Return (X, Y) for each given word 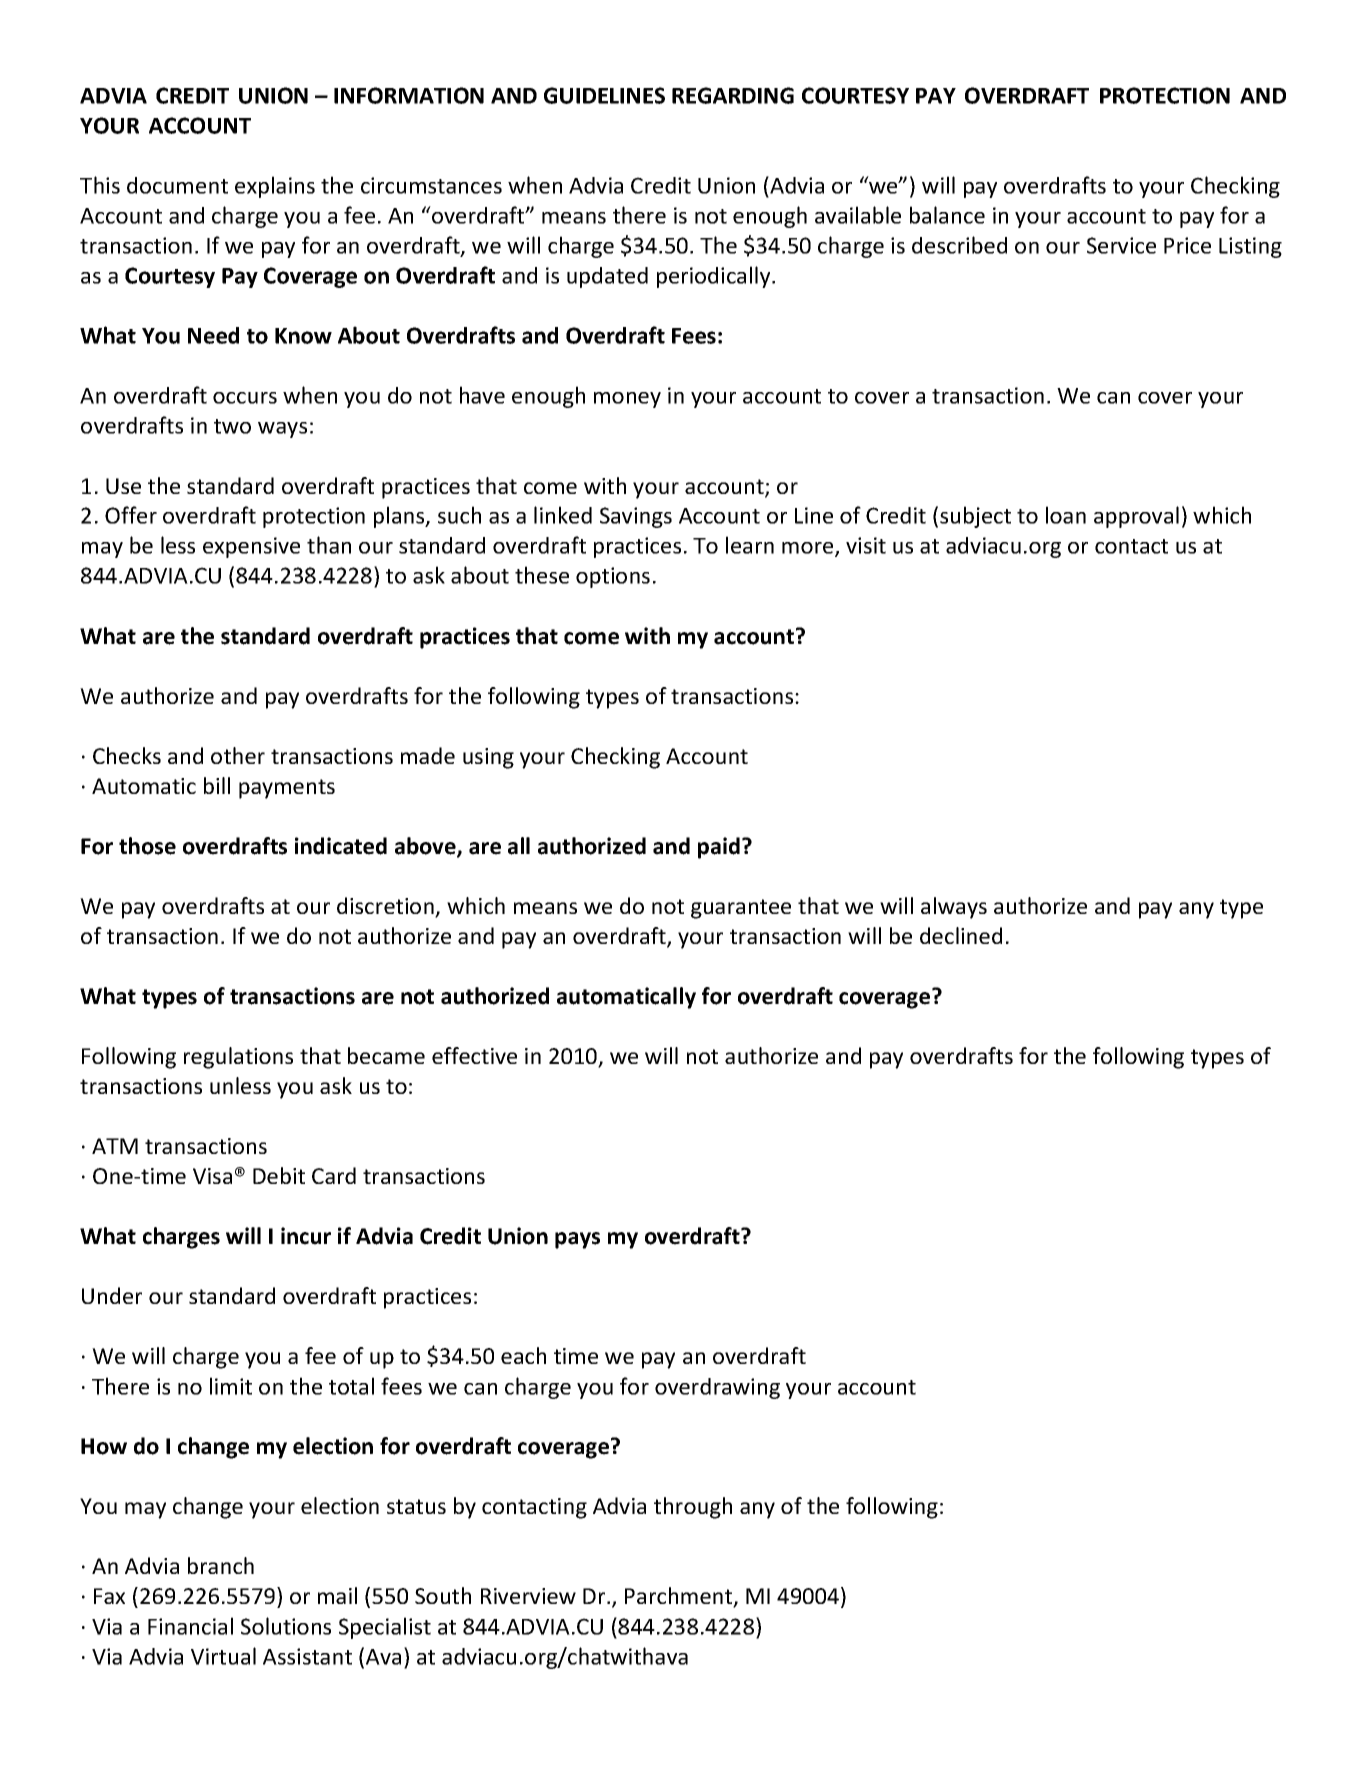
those (147, 846)
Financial (190, 1626)
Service (1121, 245)
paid (719, 848)
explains (275, 187)
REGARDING (733, 95)
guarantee (741, 909)
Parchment (680, 1597)
